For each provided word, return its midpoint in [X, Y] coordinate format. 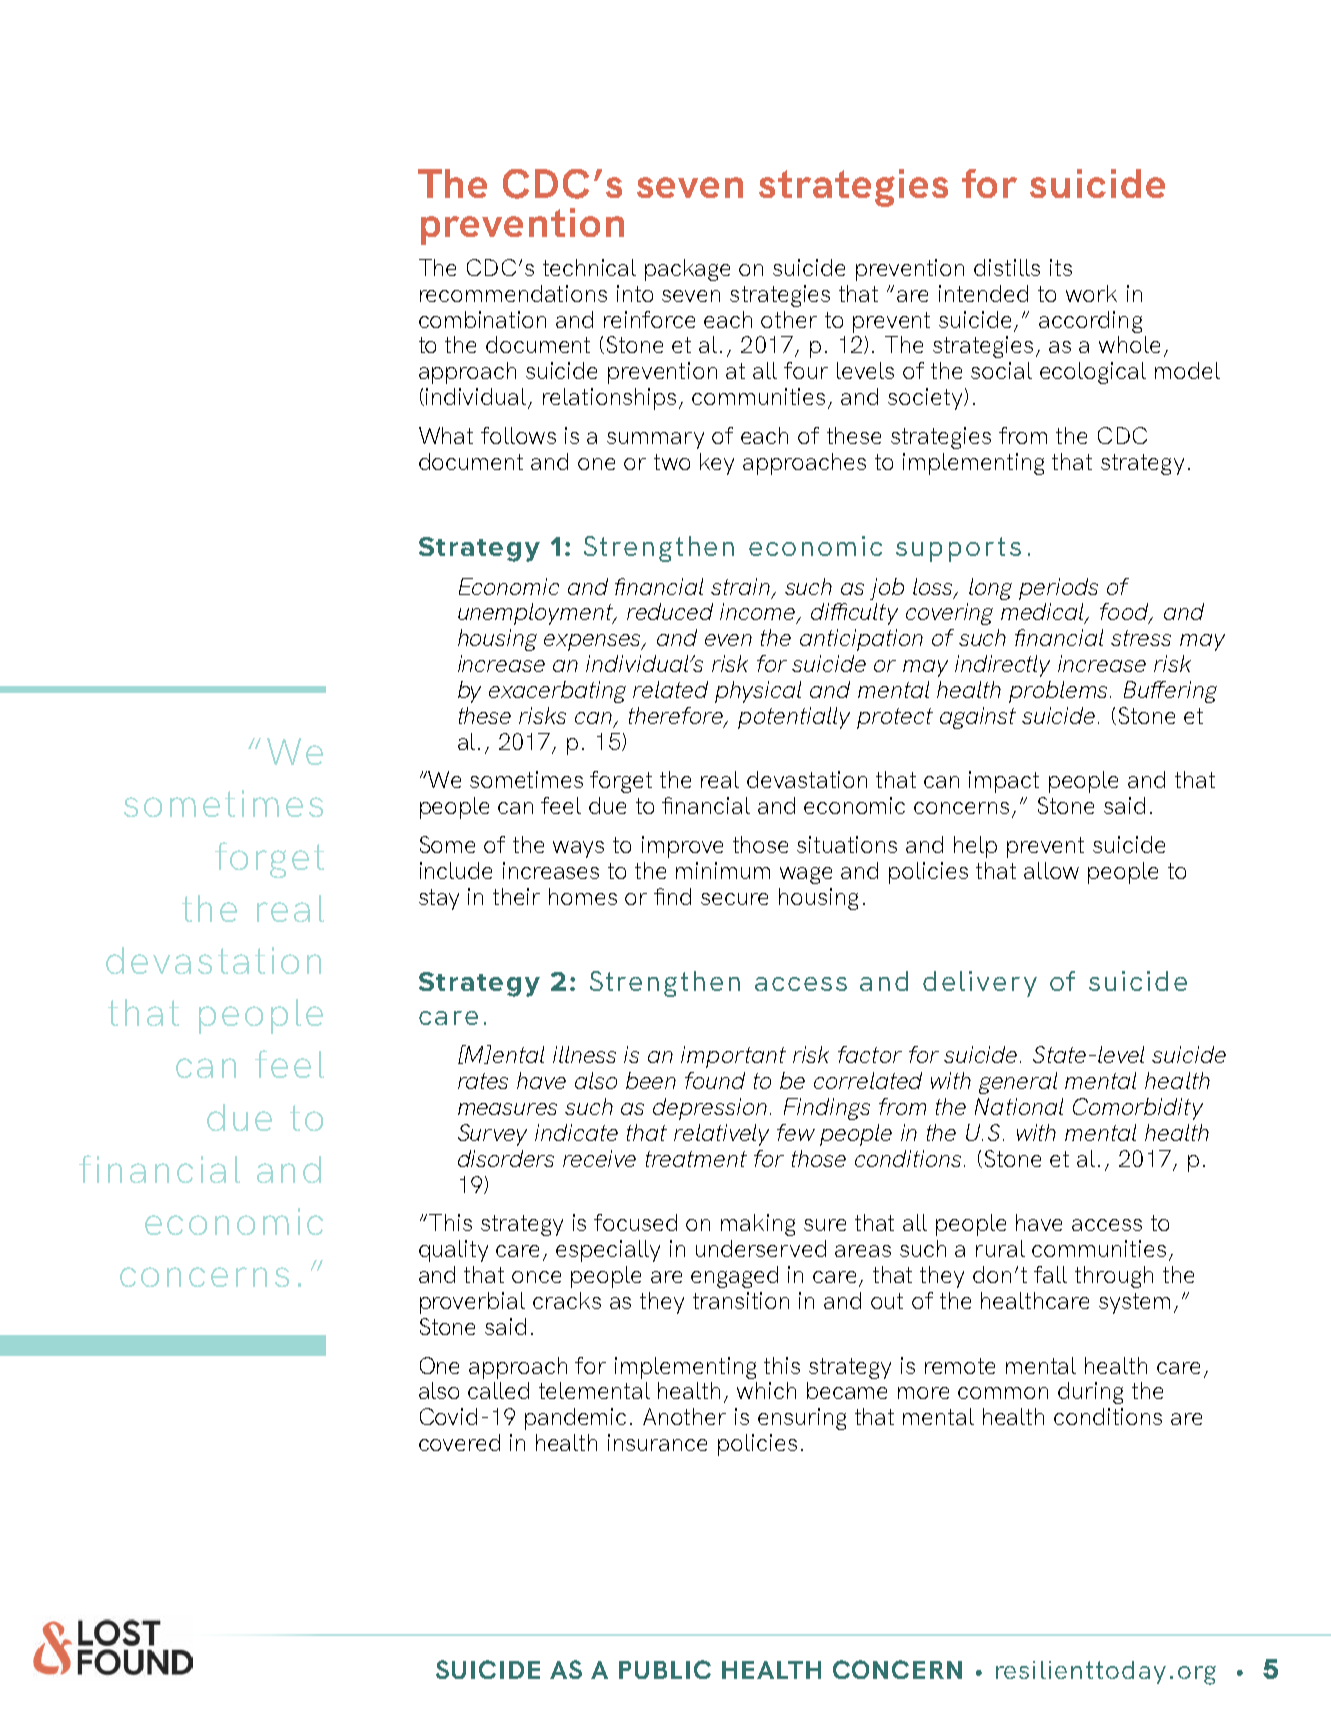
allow [1051, 870]
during [1090, 1393]
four [806, 370]
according [1090, 322]
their [516, 896]
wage [806, 875]
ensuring [802, 1419]
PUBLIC [665, 1669]
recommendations [513, 293]
